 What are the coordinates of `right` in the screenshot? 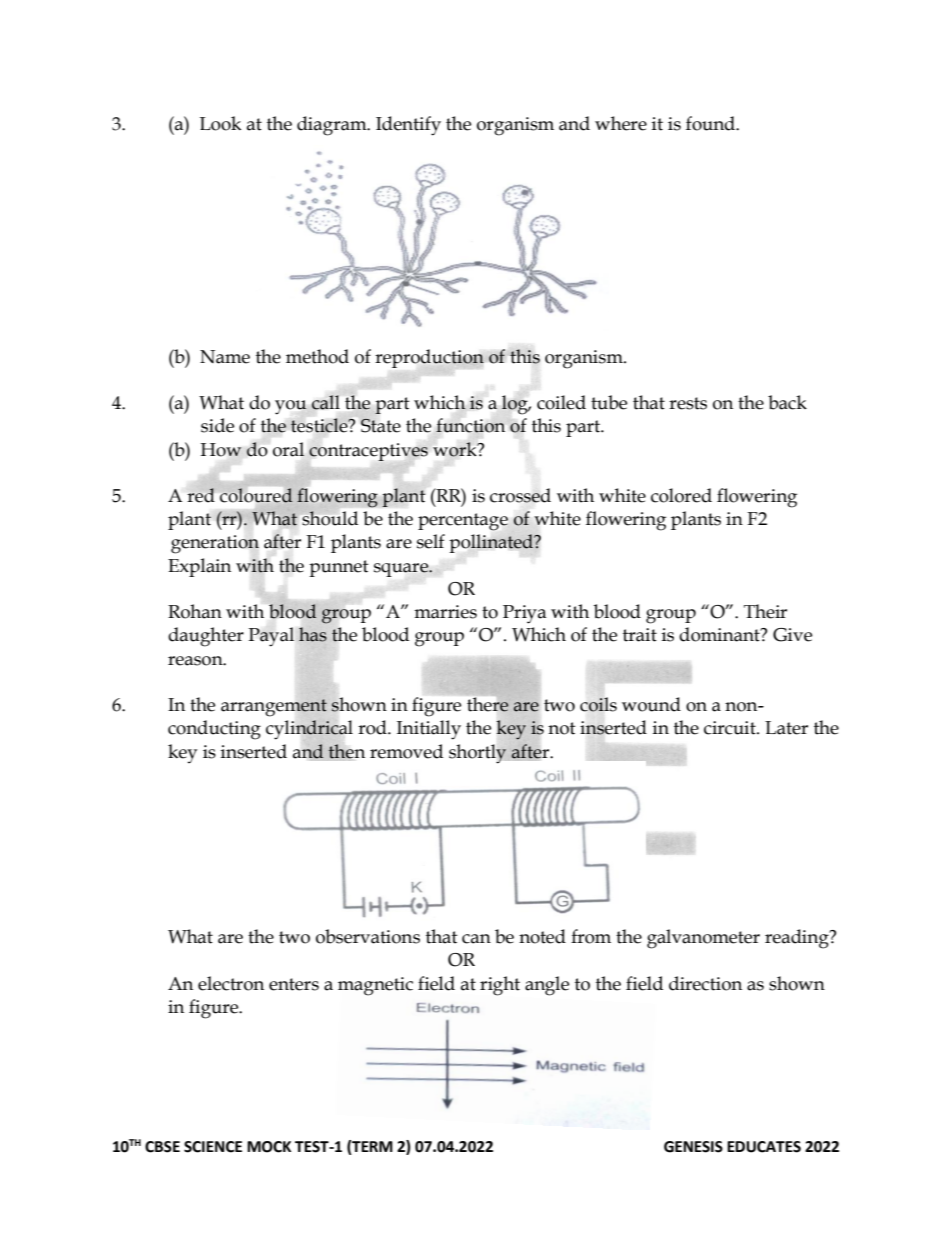 It's located at (500, 986).
